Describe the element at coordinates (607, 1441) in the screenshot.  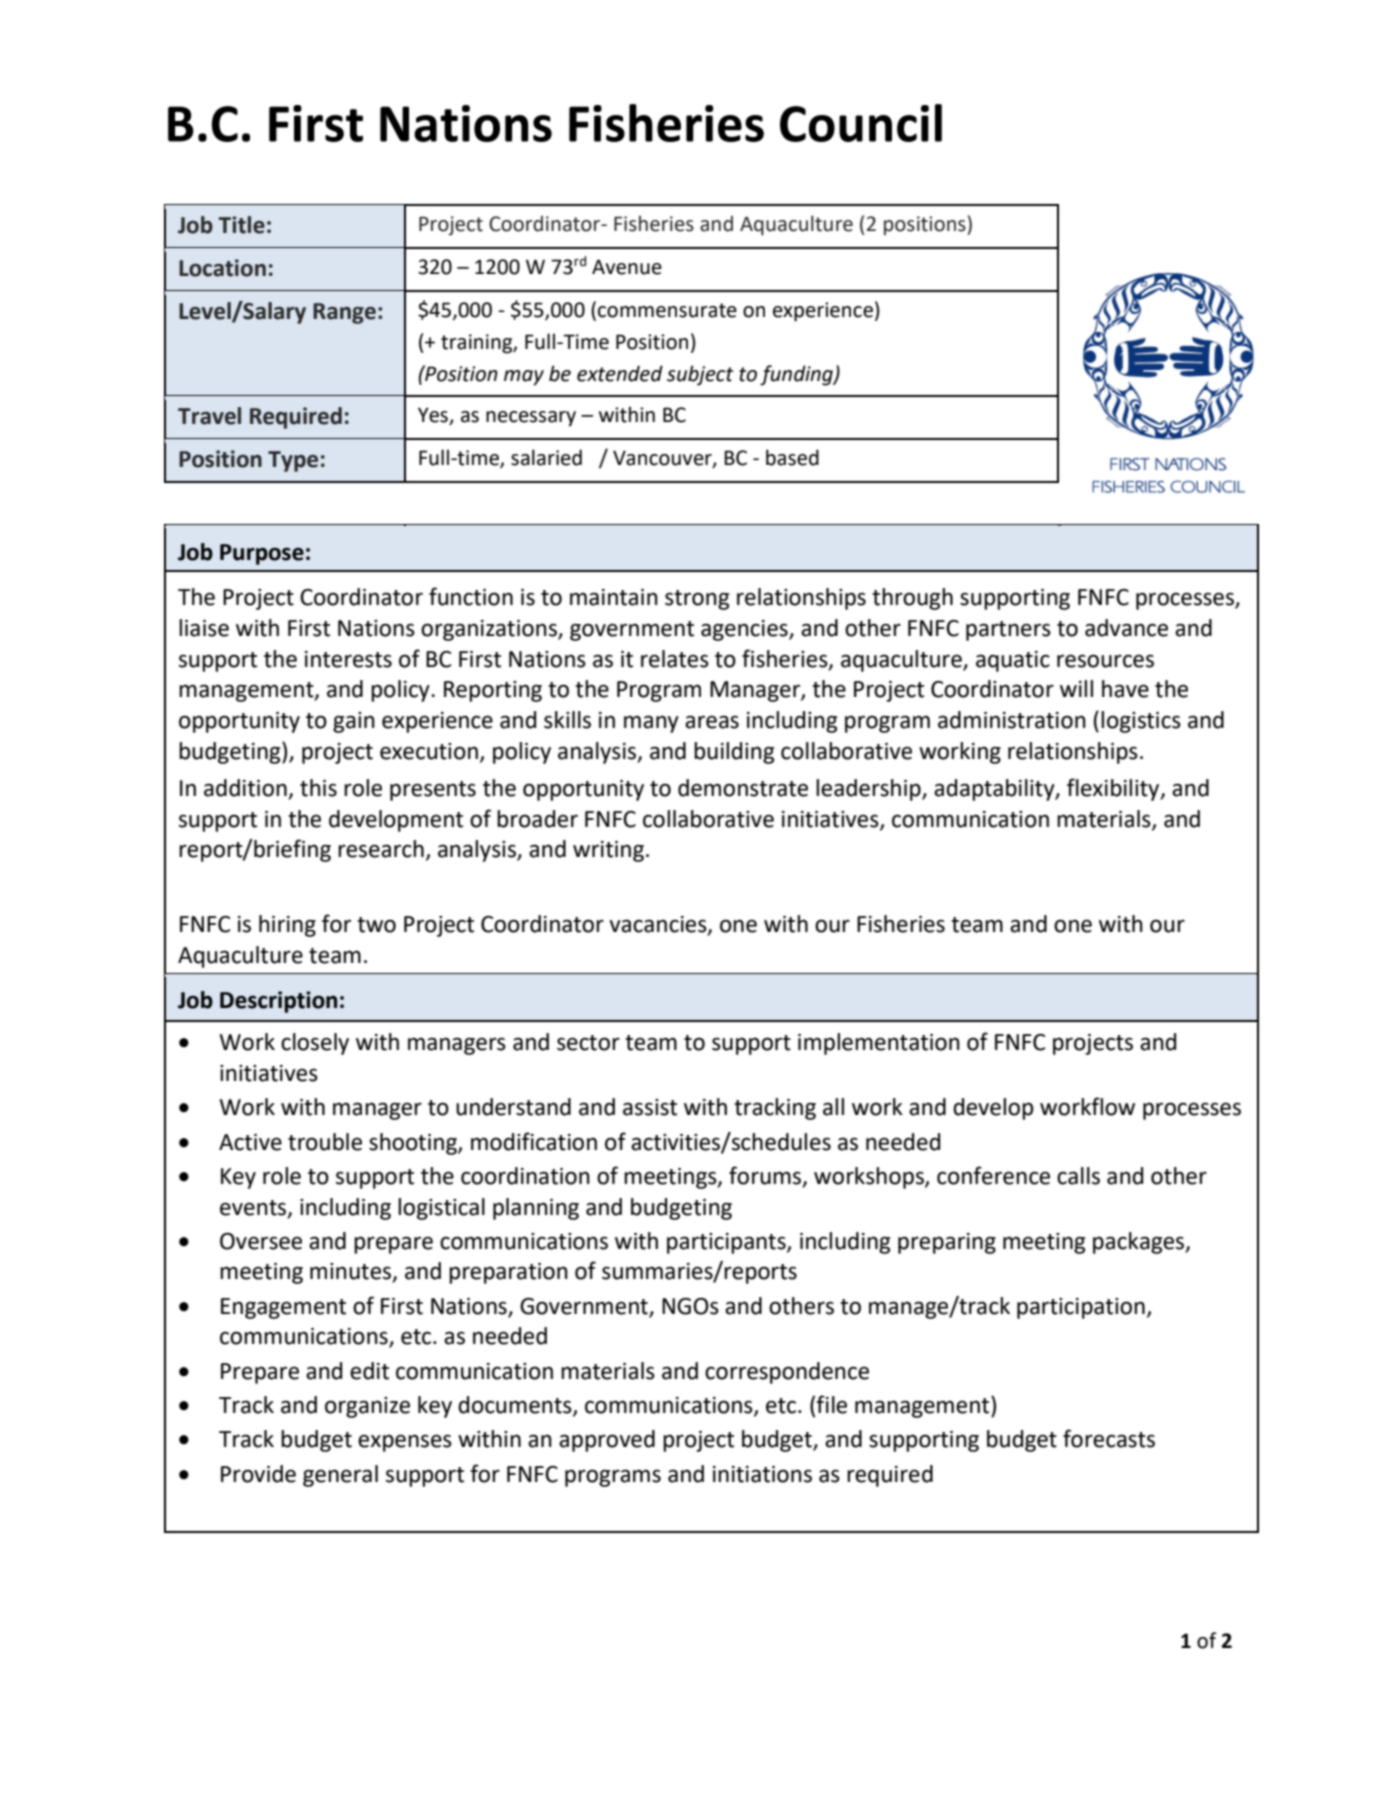
I see `approved` at that location.
